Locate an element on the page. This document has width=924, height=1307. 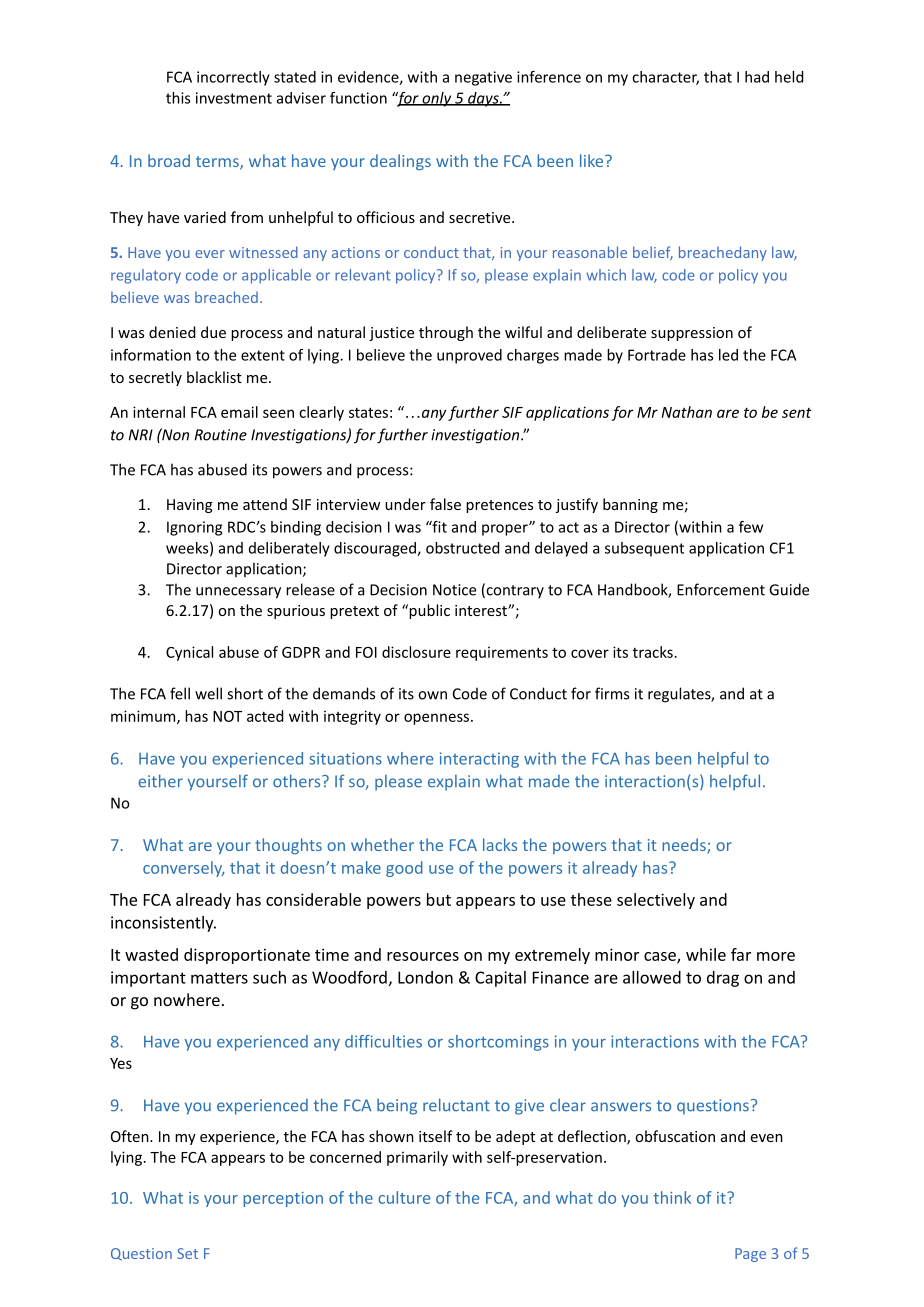
tracks is located at coordinates (653, 652).
